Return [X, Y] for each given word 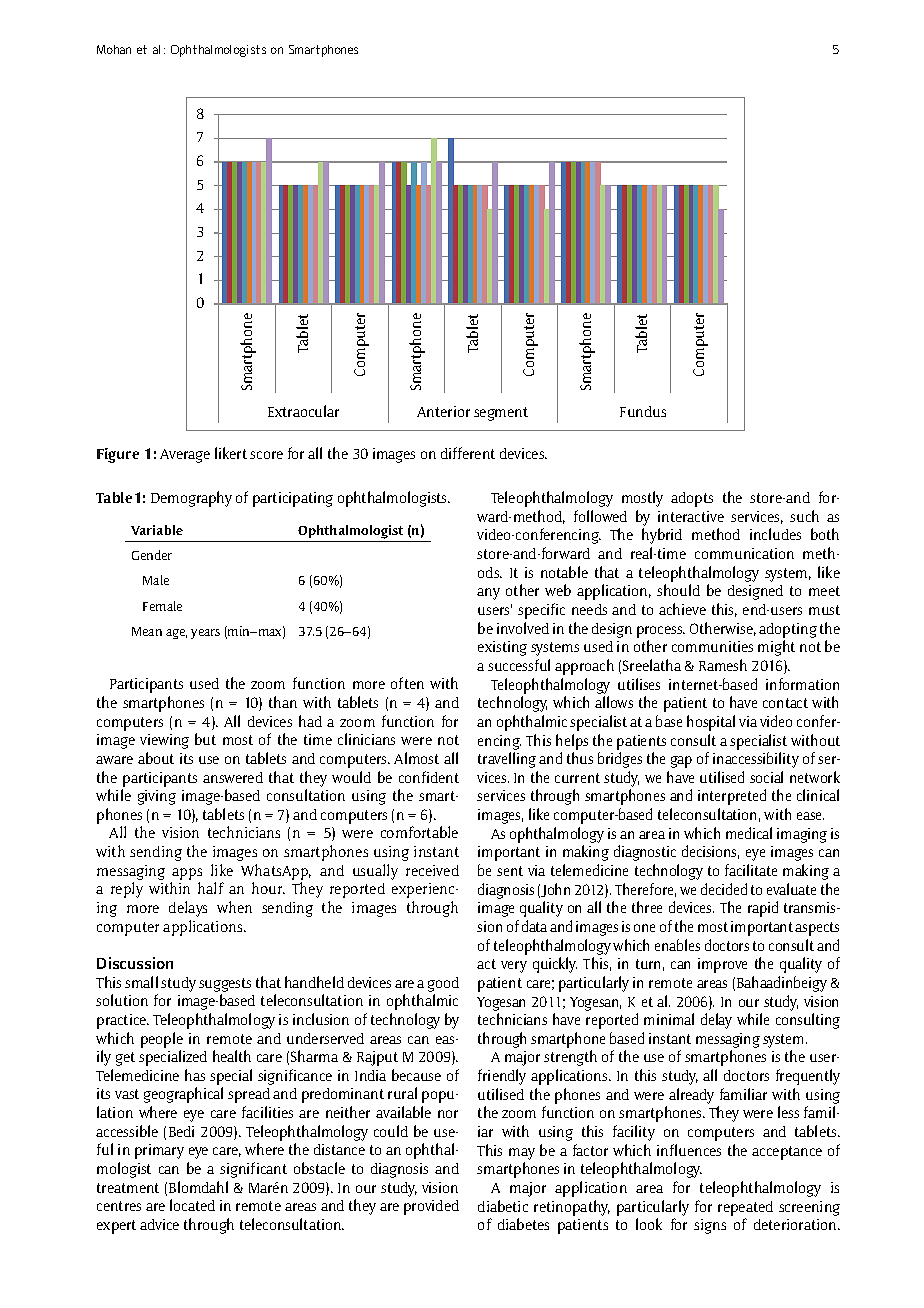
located [192, 1205]
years [205, 634]
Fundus [643, 411]
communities [712, 646]
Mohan [114, 49]
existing [502, 648]
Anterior [443, 411]
